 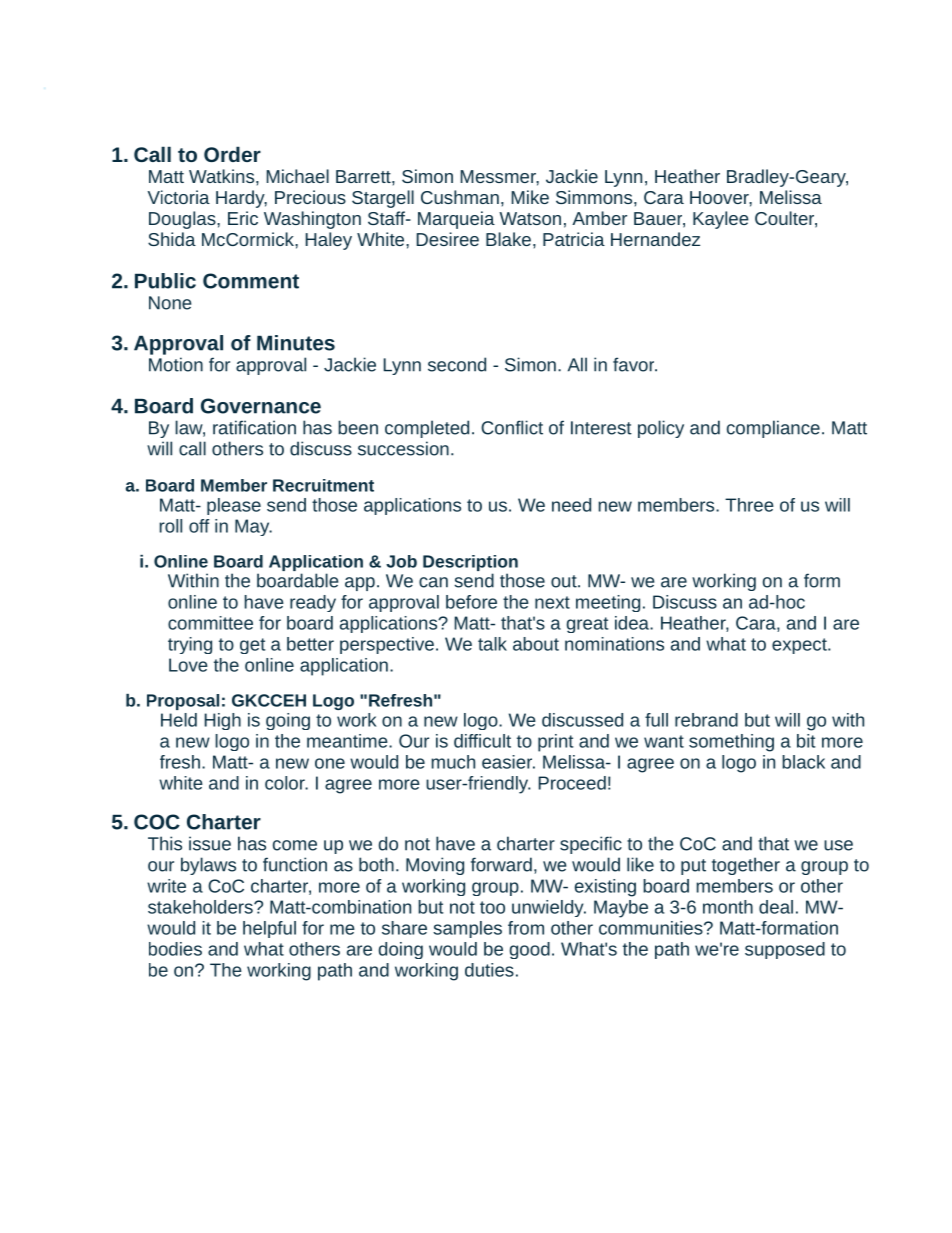 What do you see at coordinates (773, 429) in the document?
I see `compliance` at bounding box center [773, 429].
